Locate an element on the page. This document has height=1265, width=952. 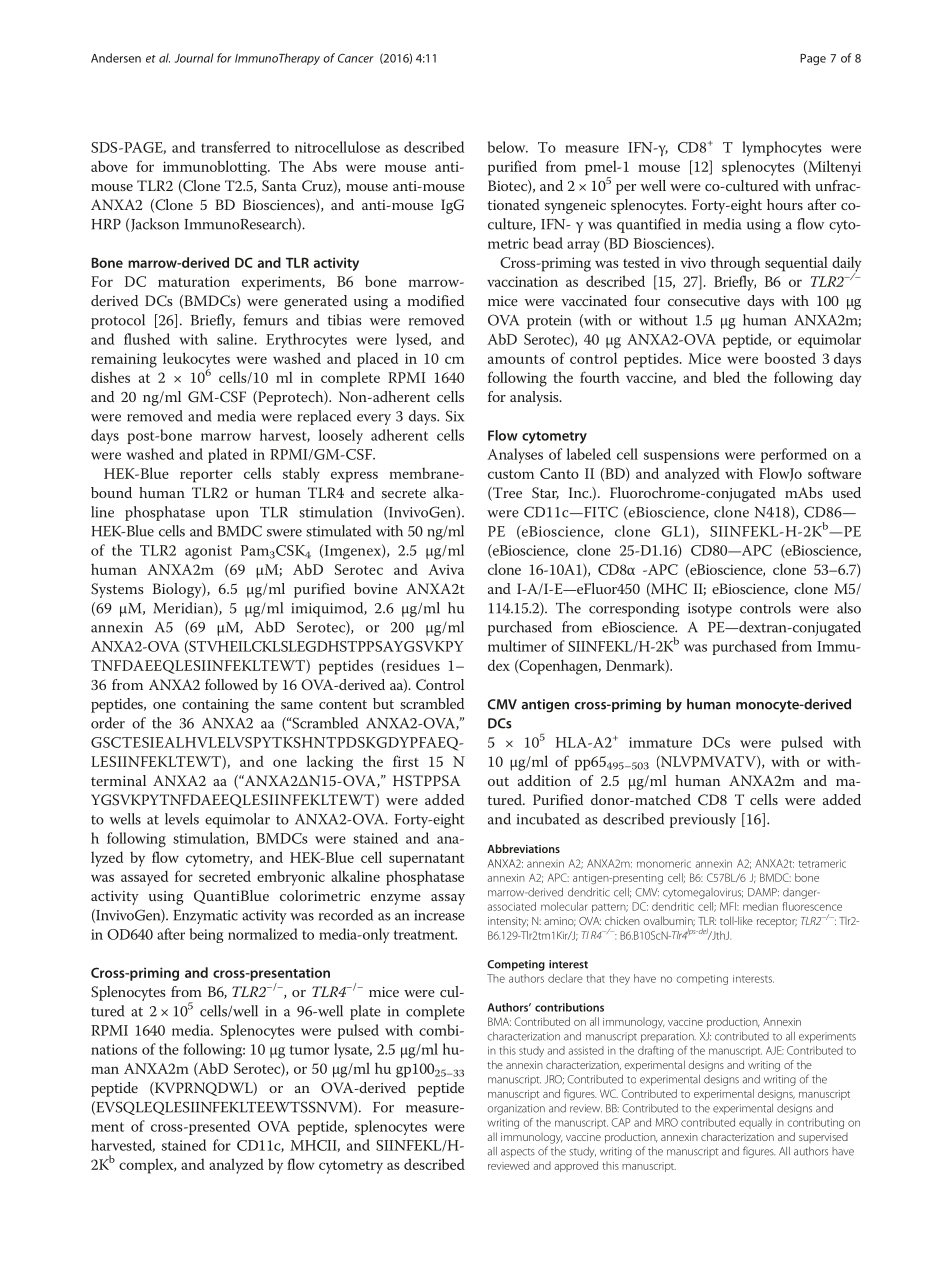
below is located at coordinates (508, 147).
